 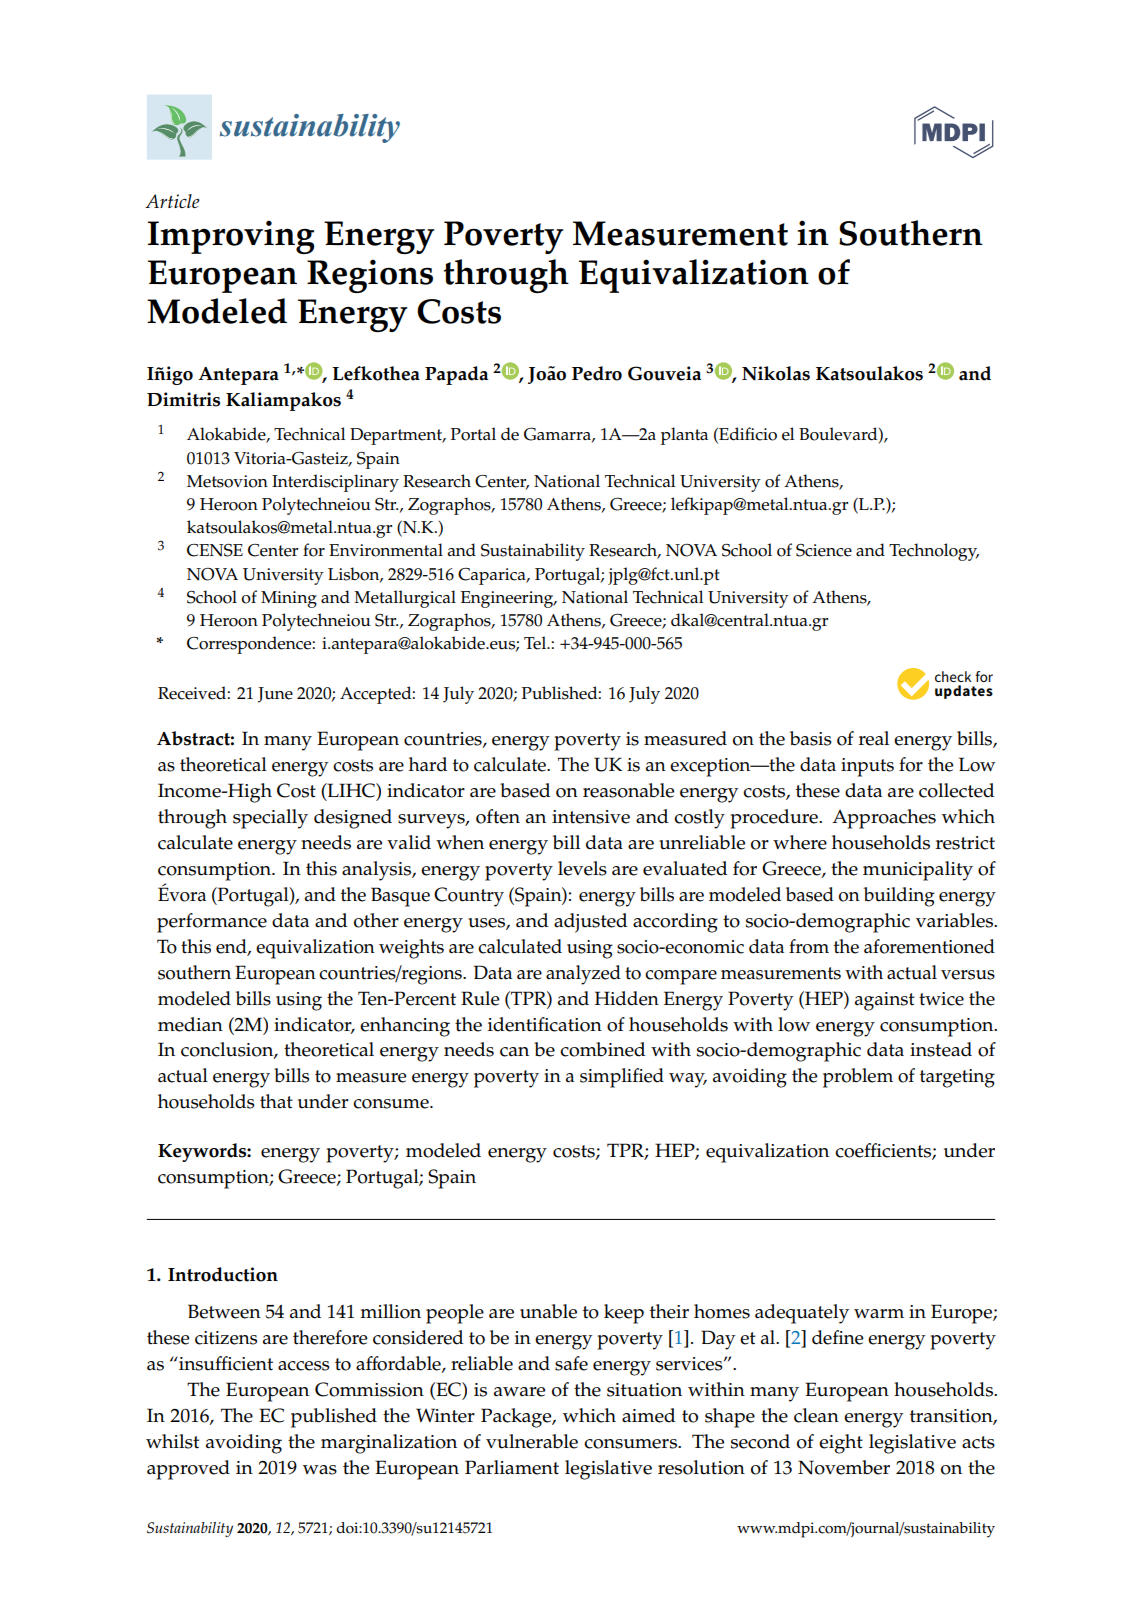 I want to click on Pedro, so click(x=597, y=373).
